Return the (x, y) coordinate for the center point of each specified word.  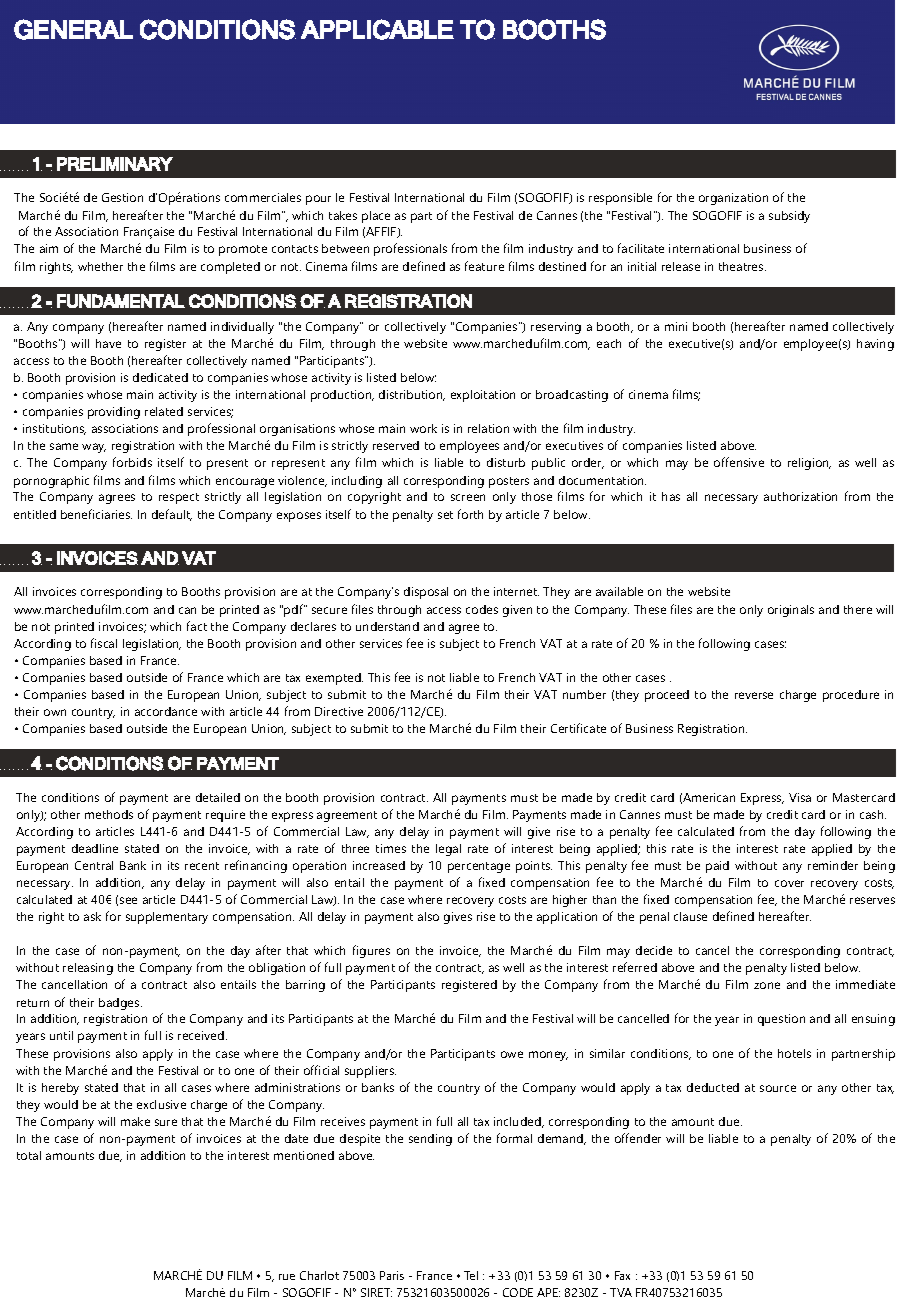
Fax (622, 1275)
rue (287, 1277)
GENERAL (73, 29)
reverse (754, 695)
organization (733, 199)
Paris (392, 1275)
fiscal (104, 643)
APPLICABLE (377, 29)
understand (387, 626)
